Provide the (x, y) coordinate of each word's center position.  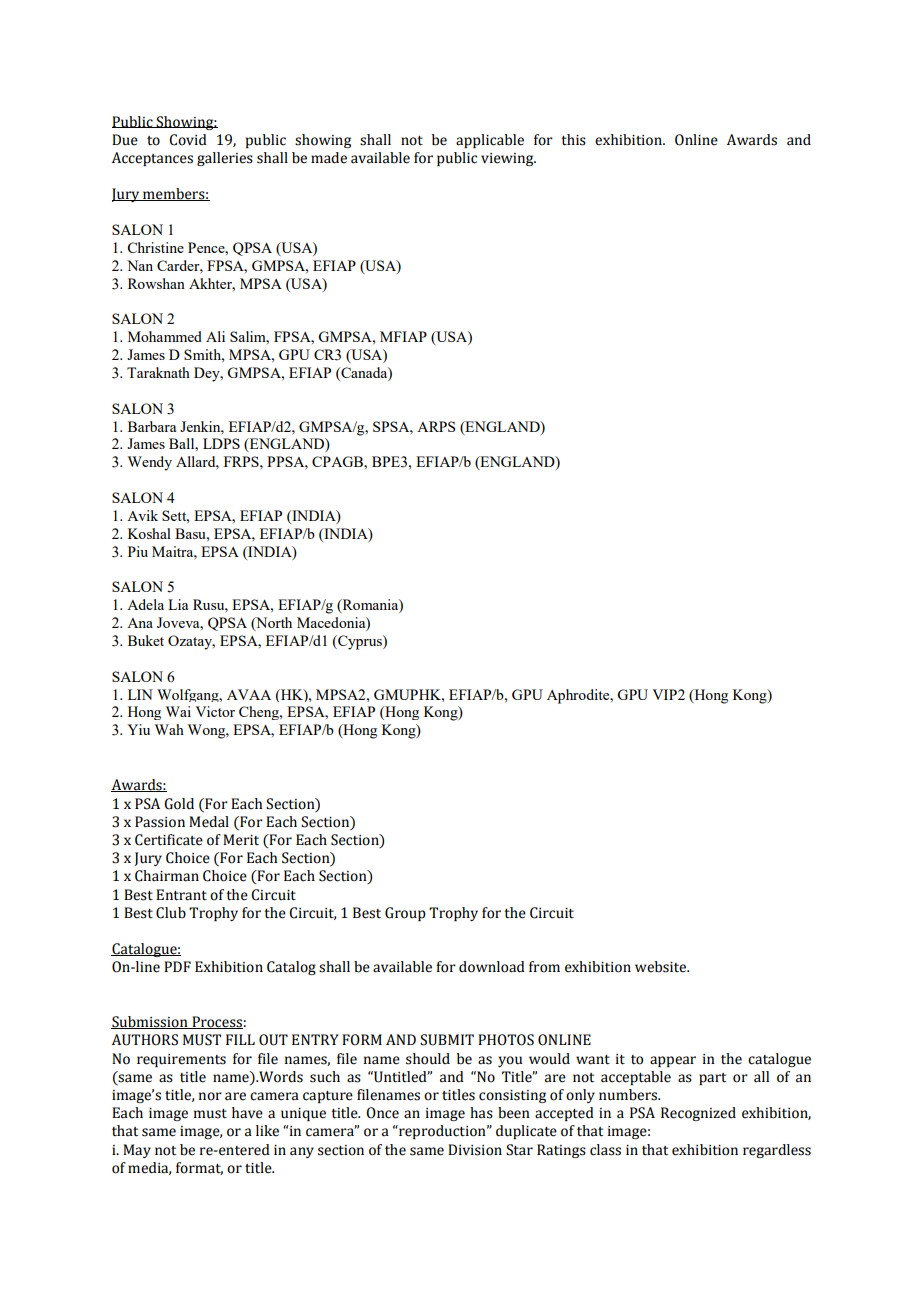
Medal (209, 822)
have (247, 1113)
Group (405, 914)
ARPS (436, 426)
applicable (490, 141)
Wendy (150, 463)
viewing (508, 159)
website (662, 967)
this (573, 140)
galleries (225, 159)
